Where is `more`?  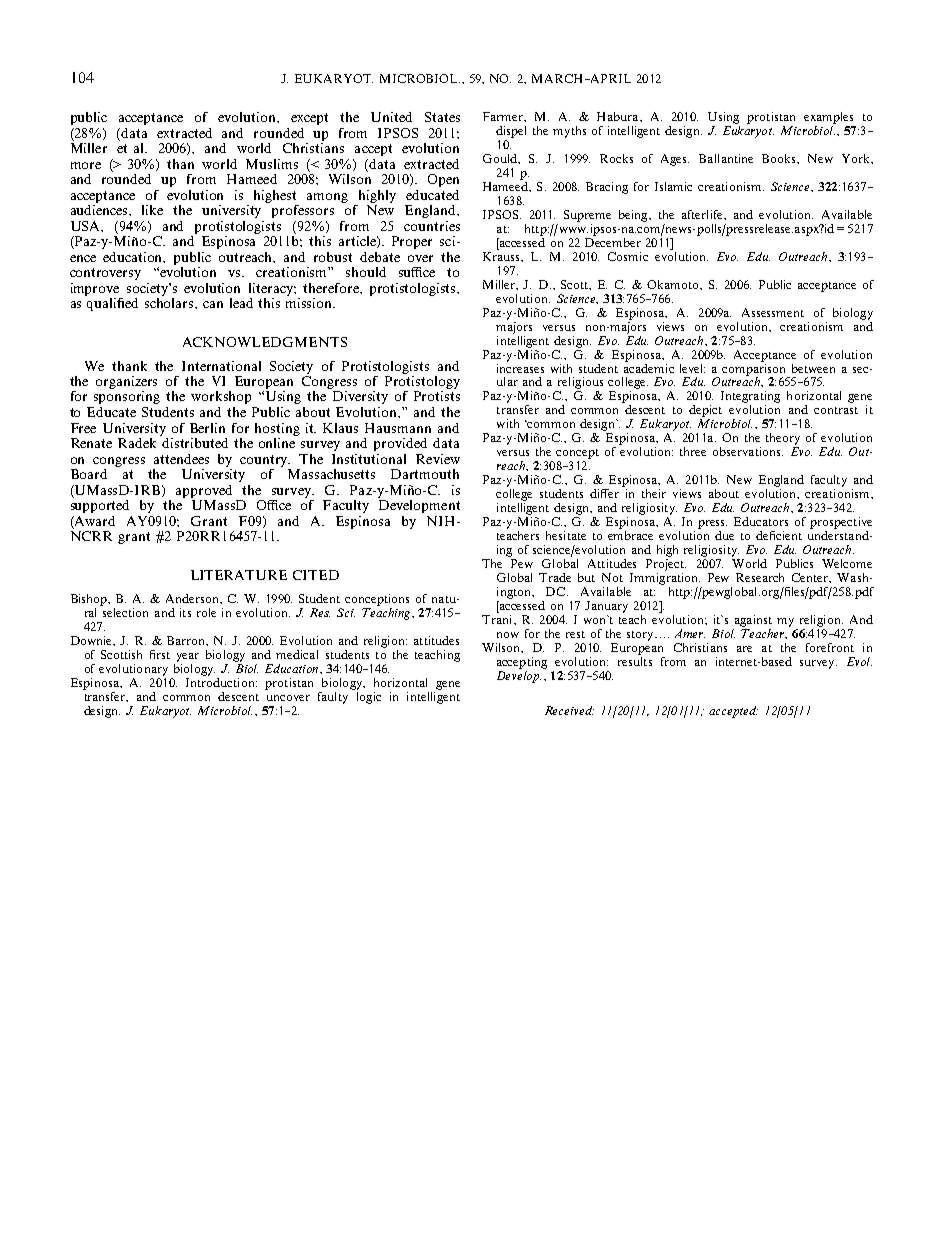
more is located at coordinates (86, 165).
